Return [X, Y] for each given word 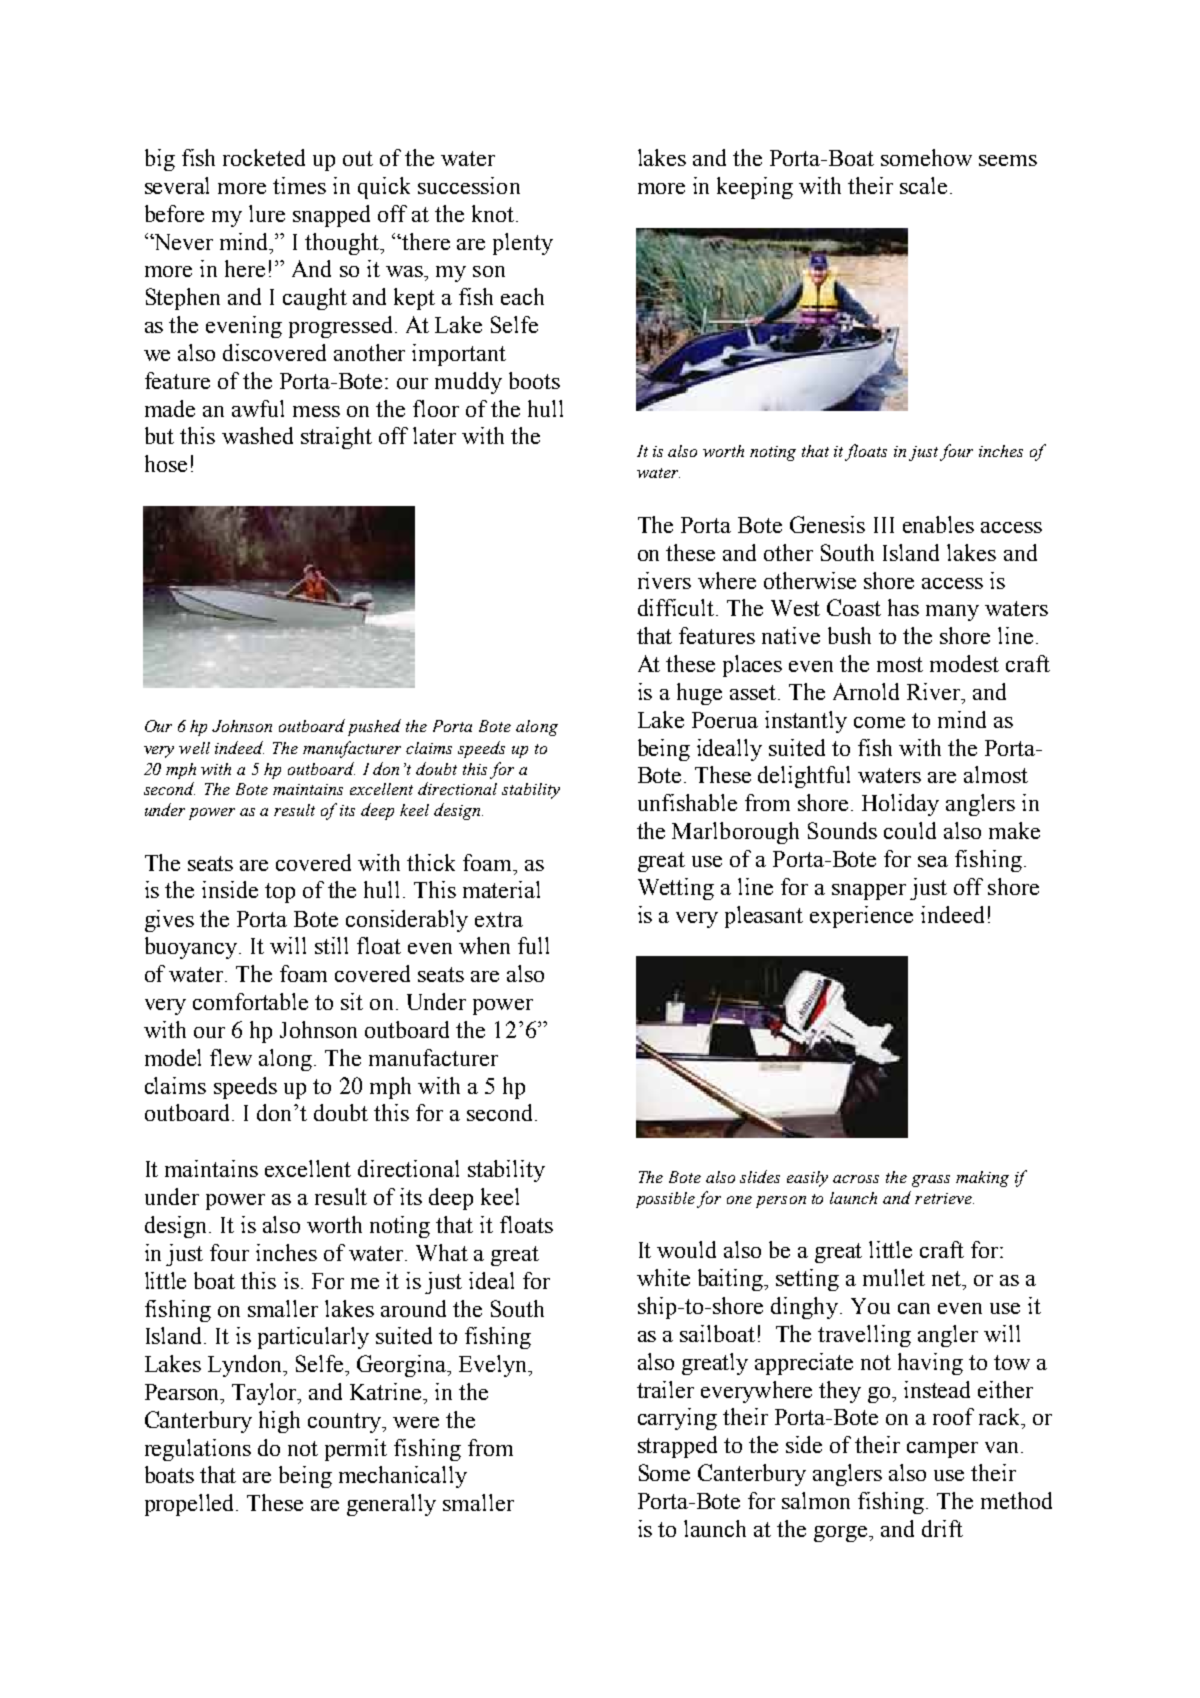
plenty [523, 244]
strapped [677, 1447]
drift [942, 1528]
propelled [191, 1505]
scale [923, 185]
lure [267, 213]
